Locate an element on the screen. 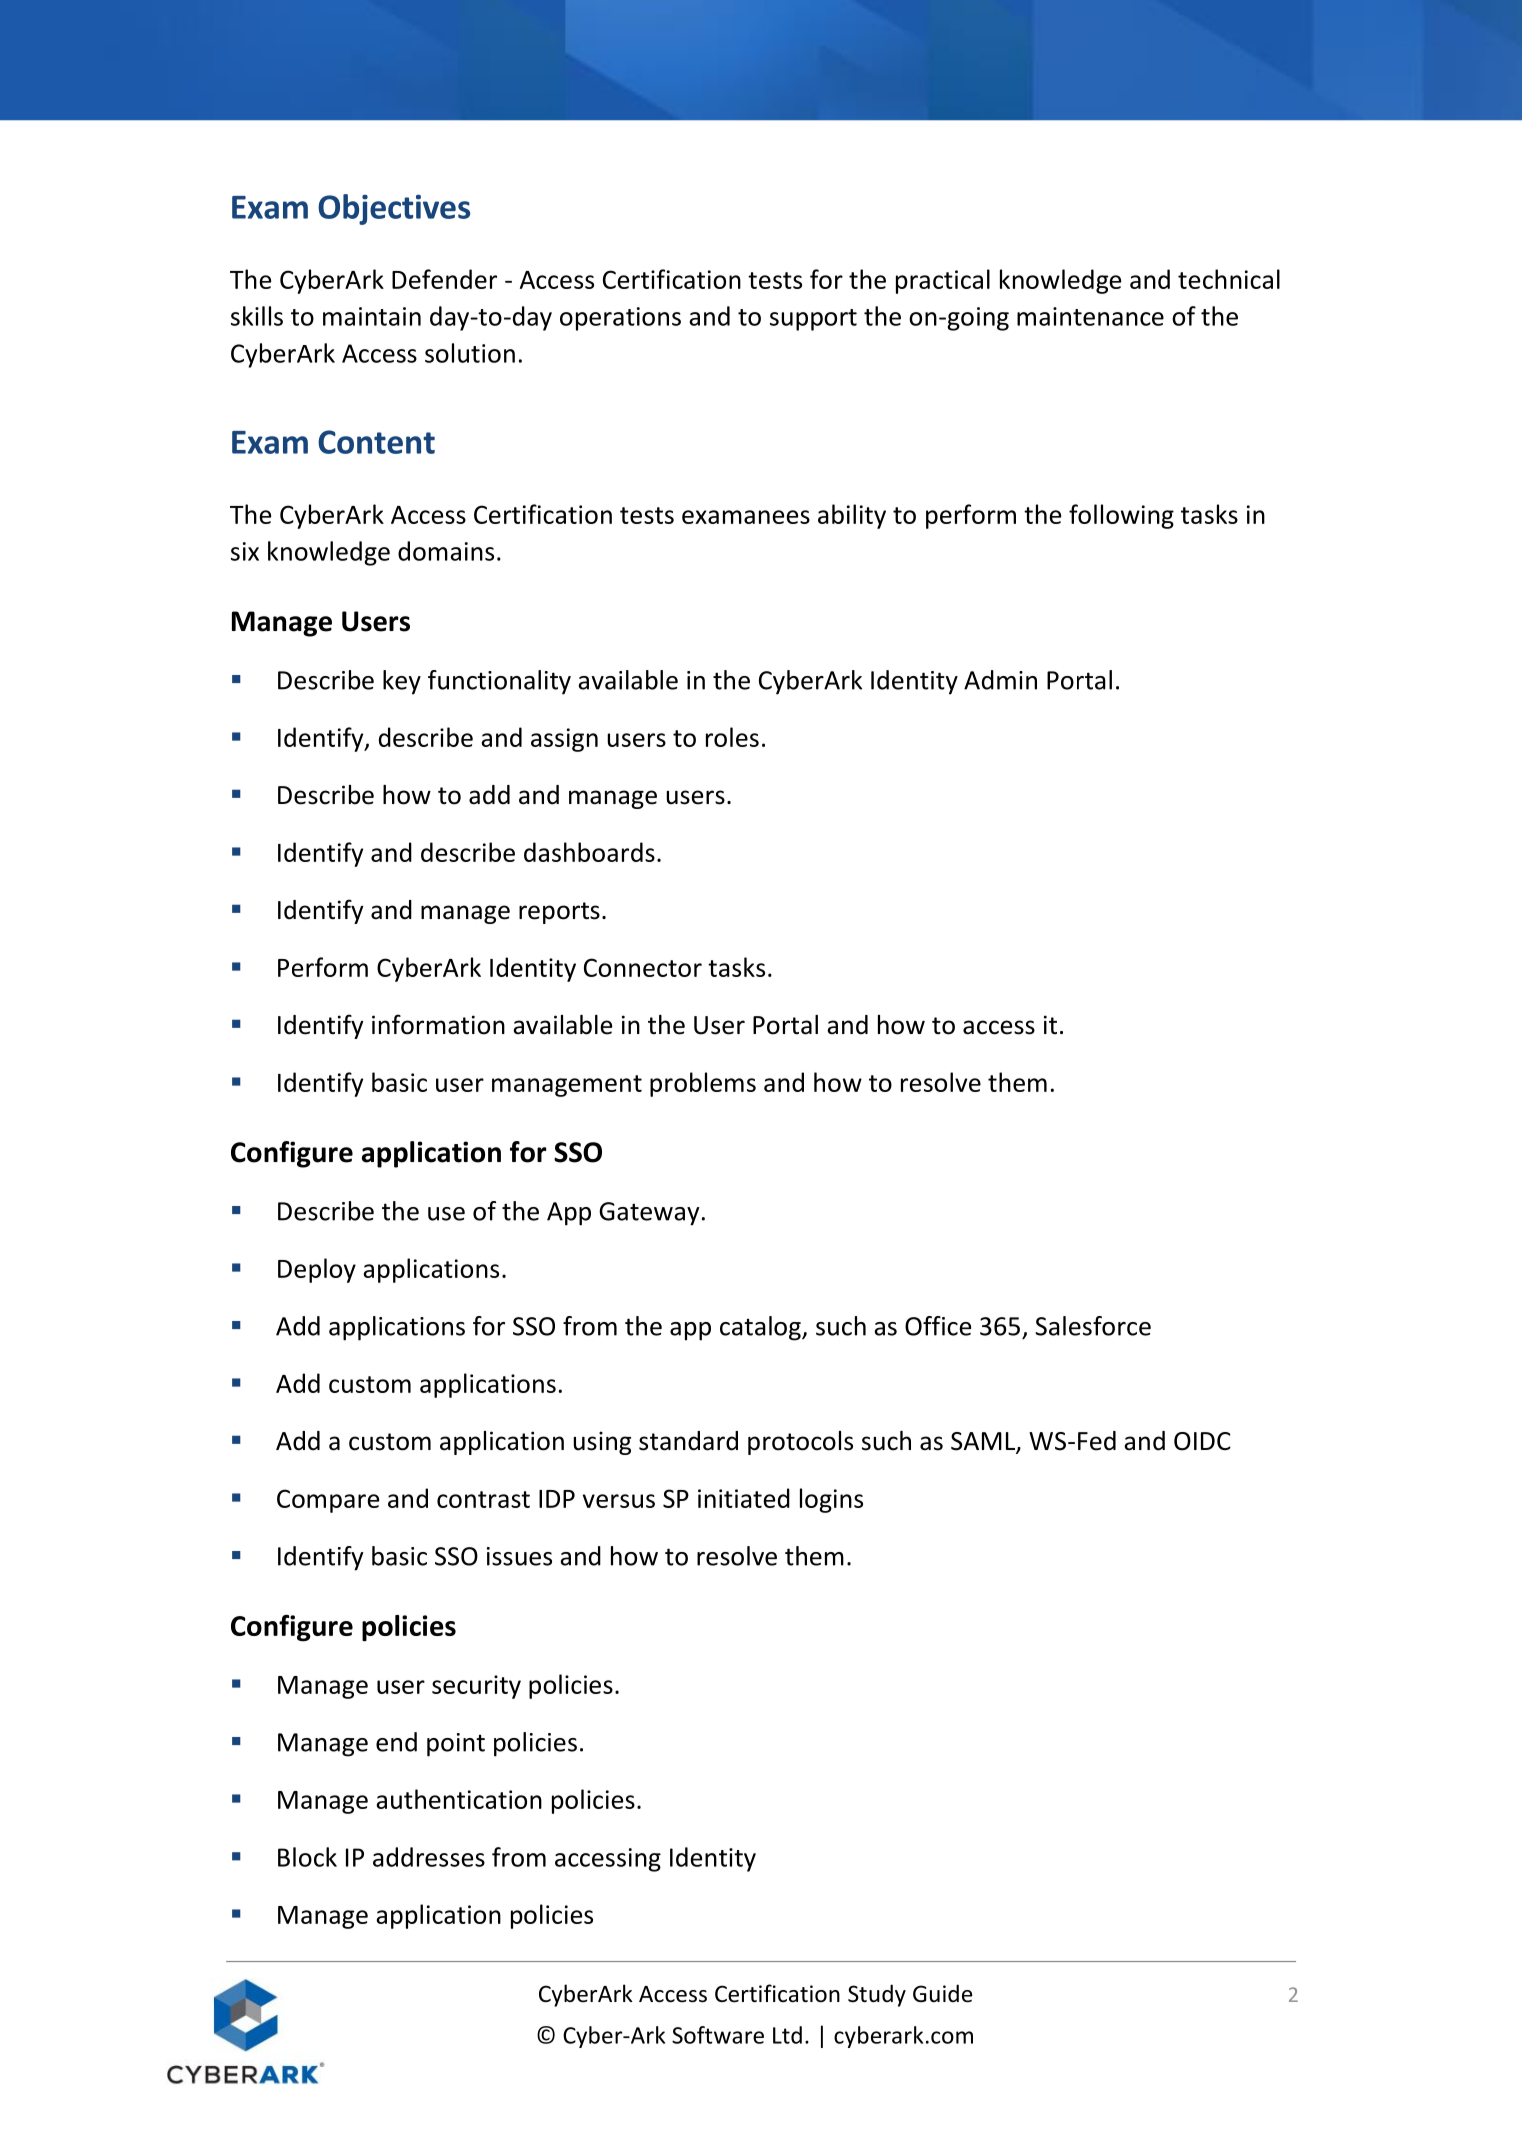 The image size is (1522, 2152). key is located at coordinates (402, 682).
